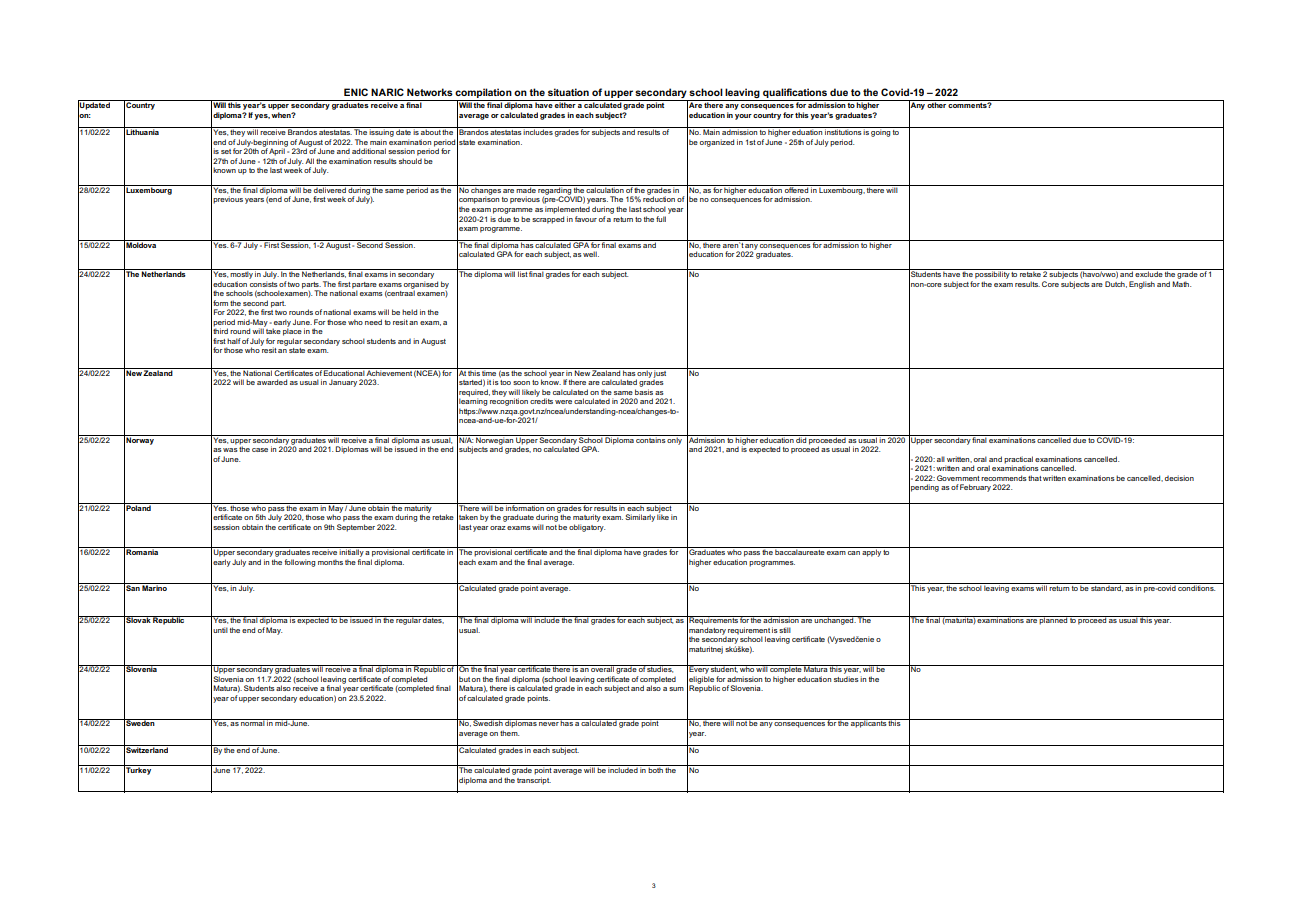  Describe the element at coordinates (1053, 620) in the screenshot. I see `planned` at that location.
